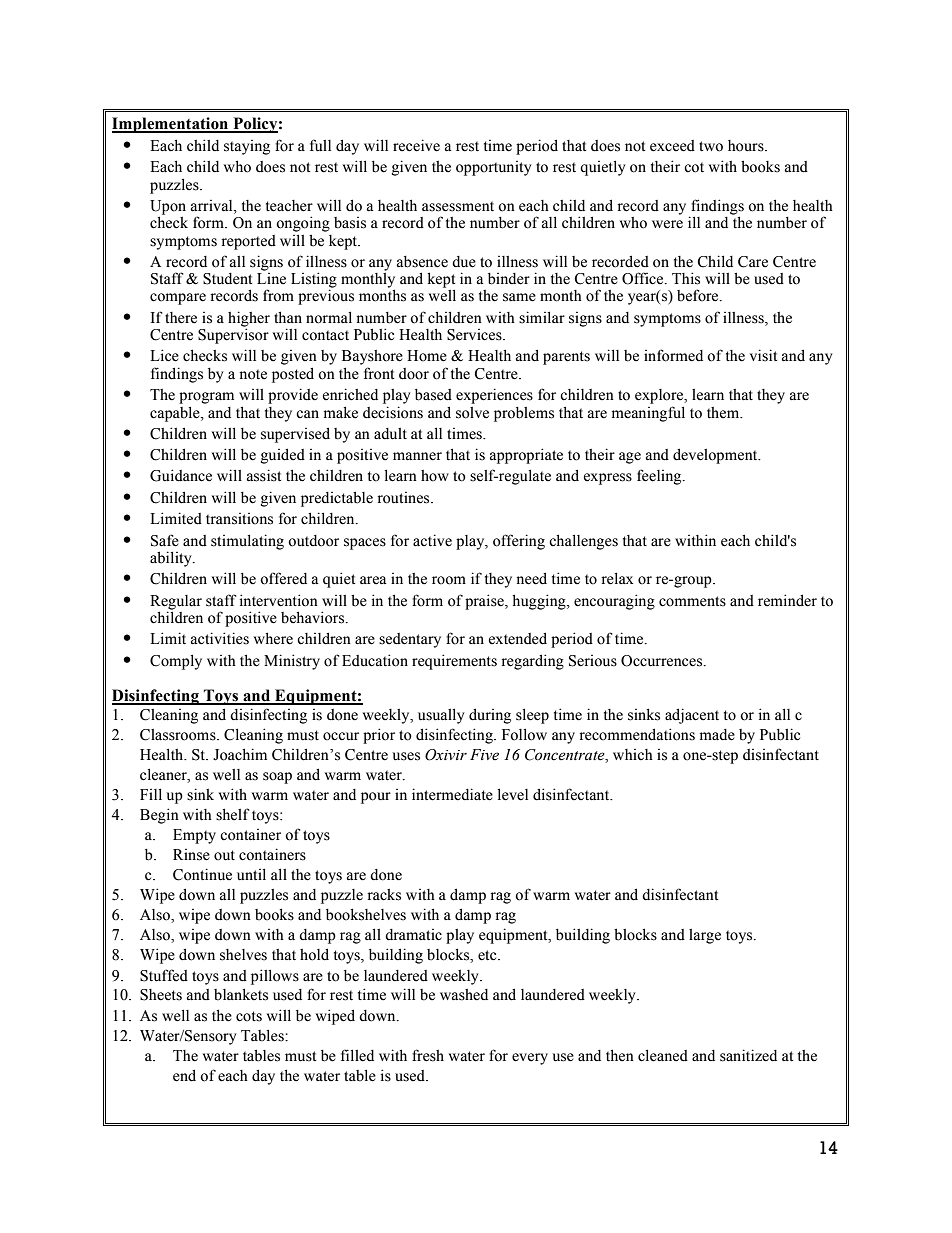 The height and width of the image is (1233, 952). I want to click on Joachim, so click(240, 754).
